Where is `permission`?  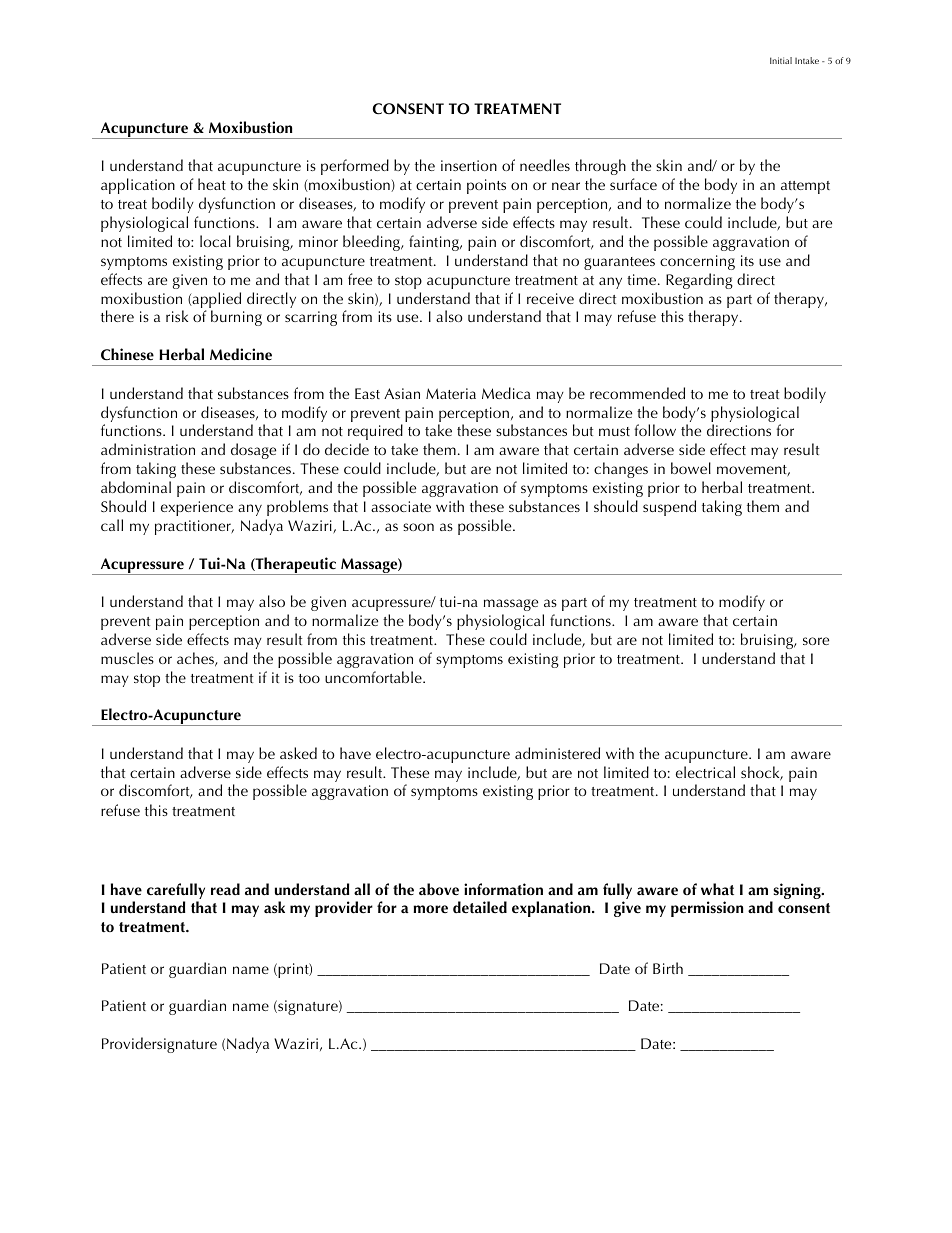 permission is located at coordinates (707, 909).
